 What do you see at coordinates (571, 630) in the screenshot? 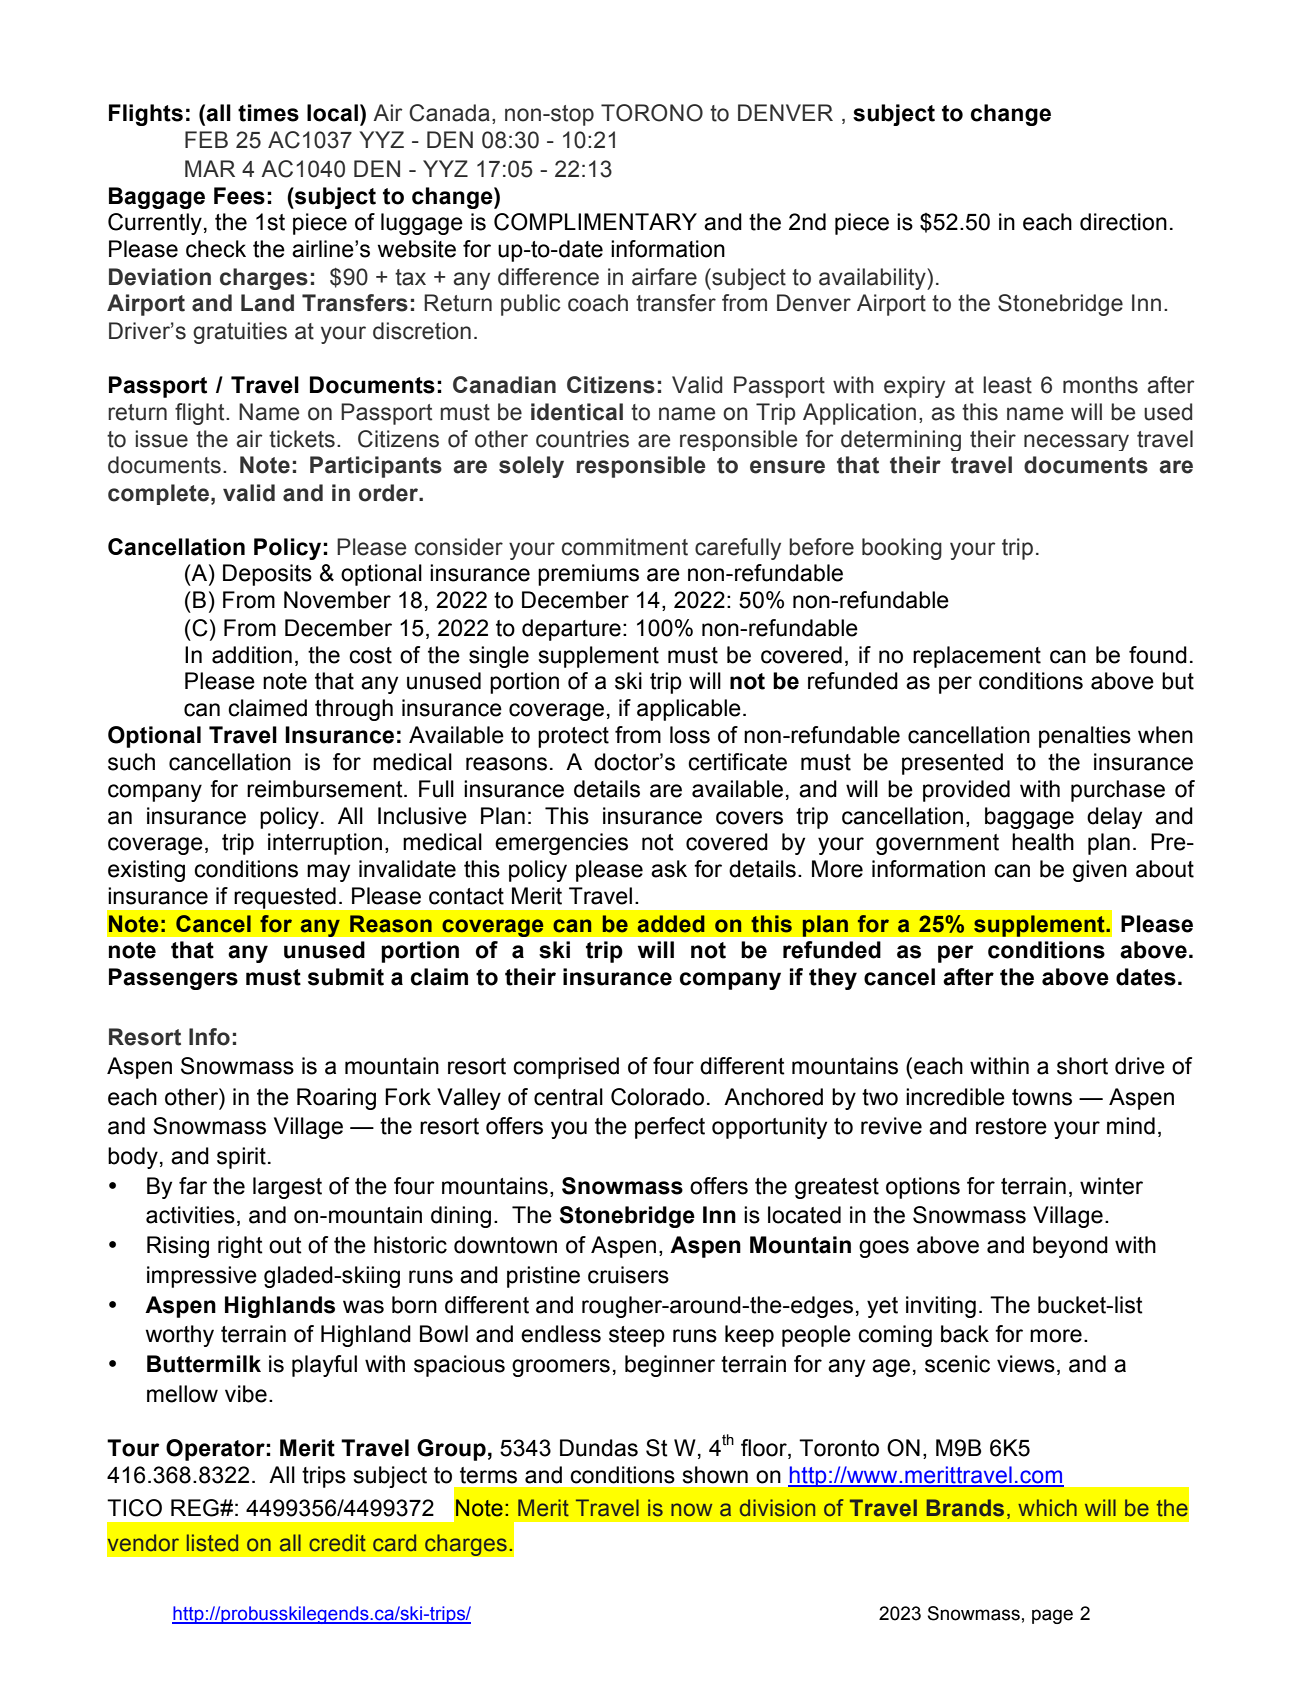
I see `departure` at bounding box center [571, 630].
